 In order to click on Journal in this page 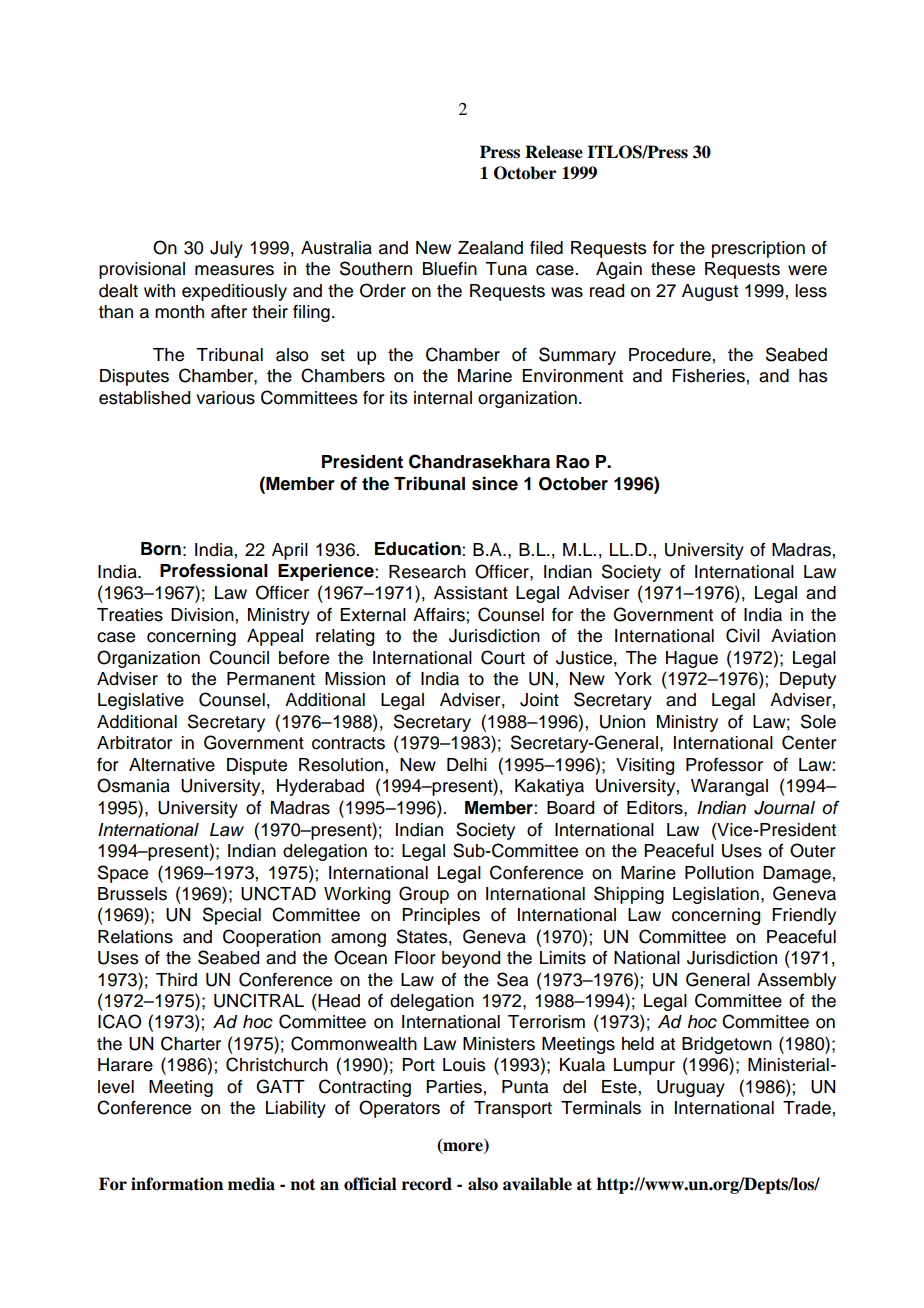, I will do `click(784, 808)`.
